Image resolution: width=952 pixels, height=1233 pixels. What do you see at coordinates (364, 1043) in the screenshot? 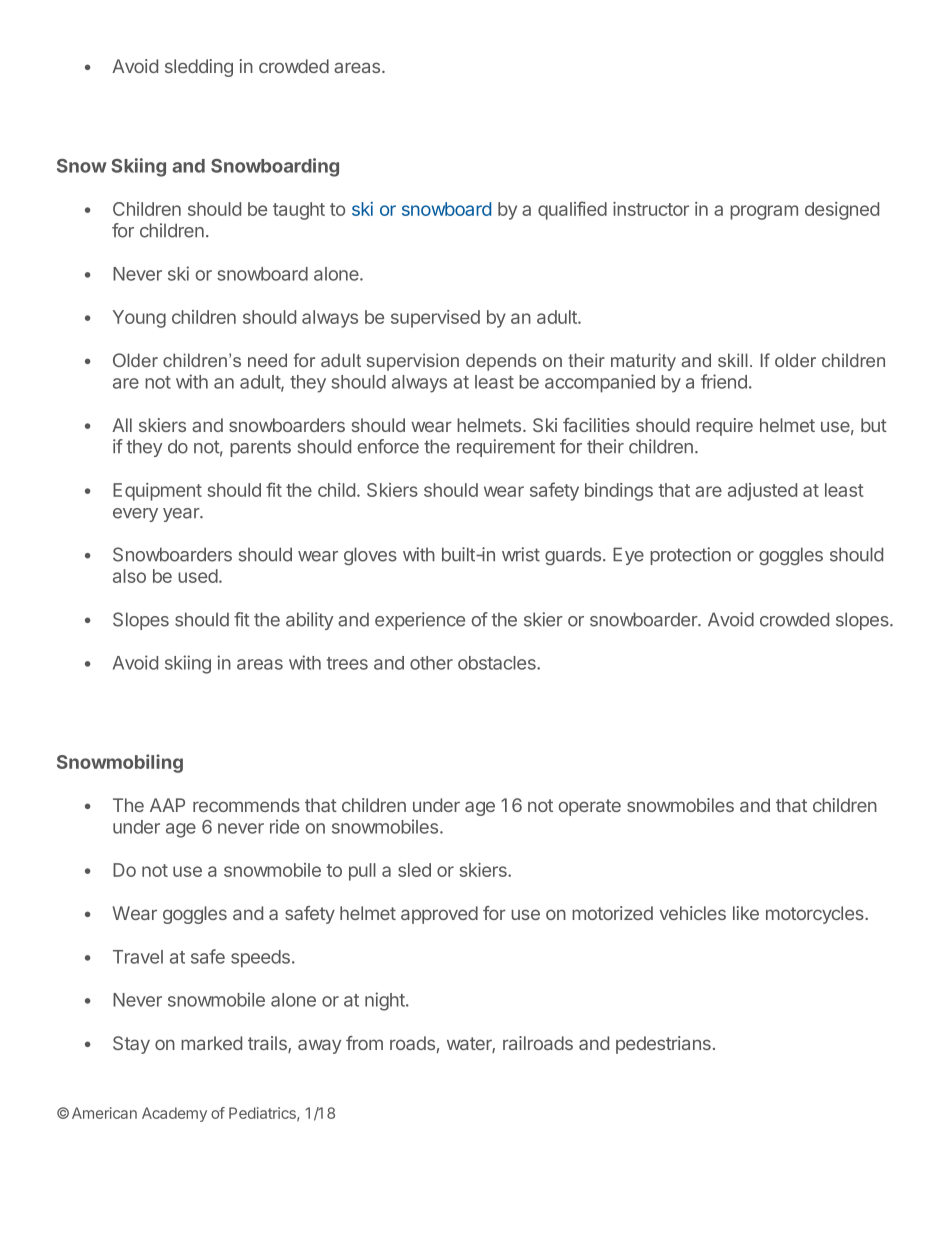
I see `from` at bounding box center [364, 1043].
